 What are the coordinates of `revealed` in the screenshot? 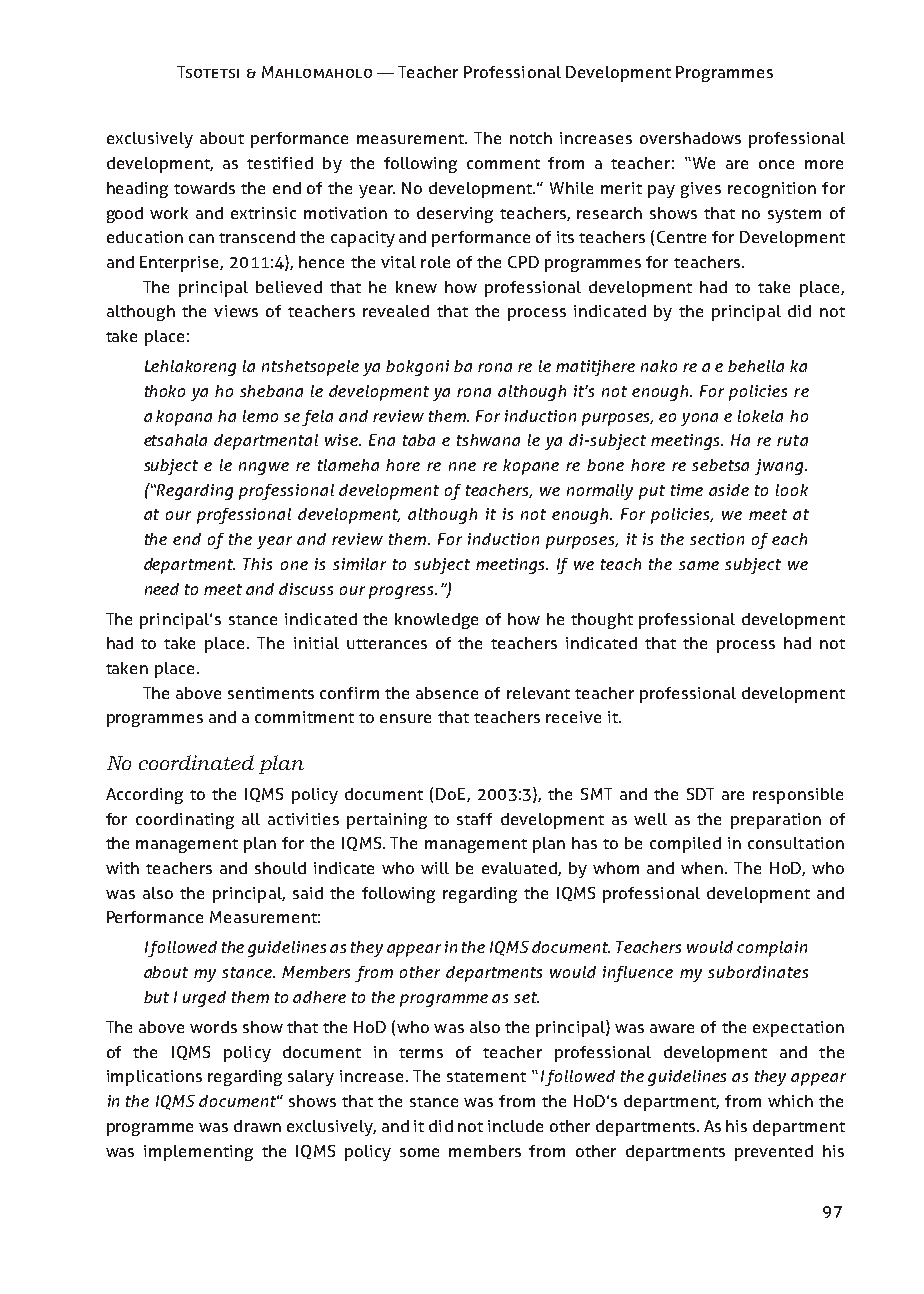 It's located at (396, 311).
